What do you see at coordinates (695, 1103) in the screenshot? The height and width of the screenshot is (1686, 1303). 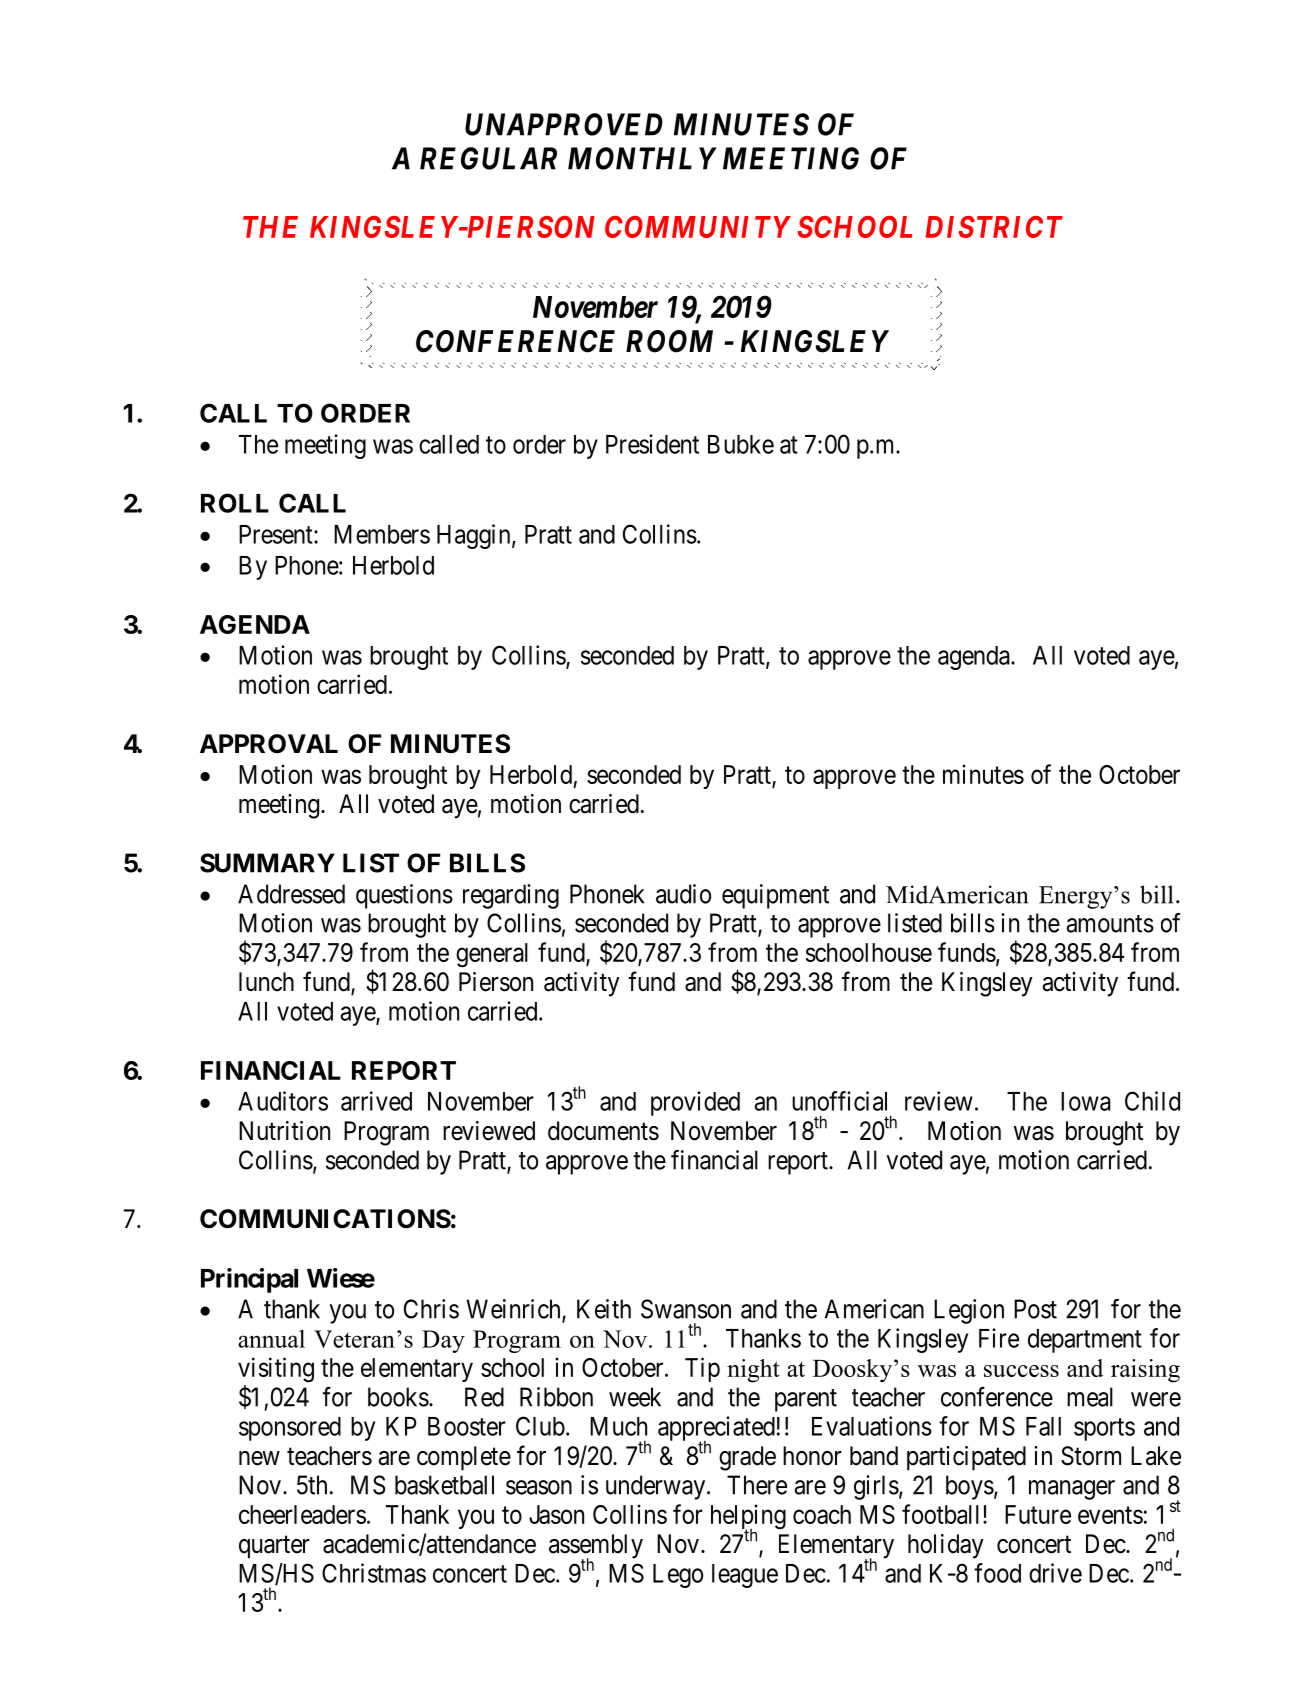 I see `provided` at bounding box center [695, 1103].
